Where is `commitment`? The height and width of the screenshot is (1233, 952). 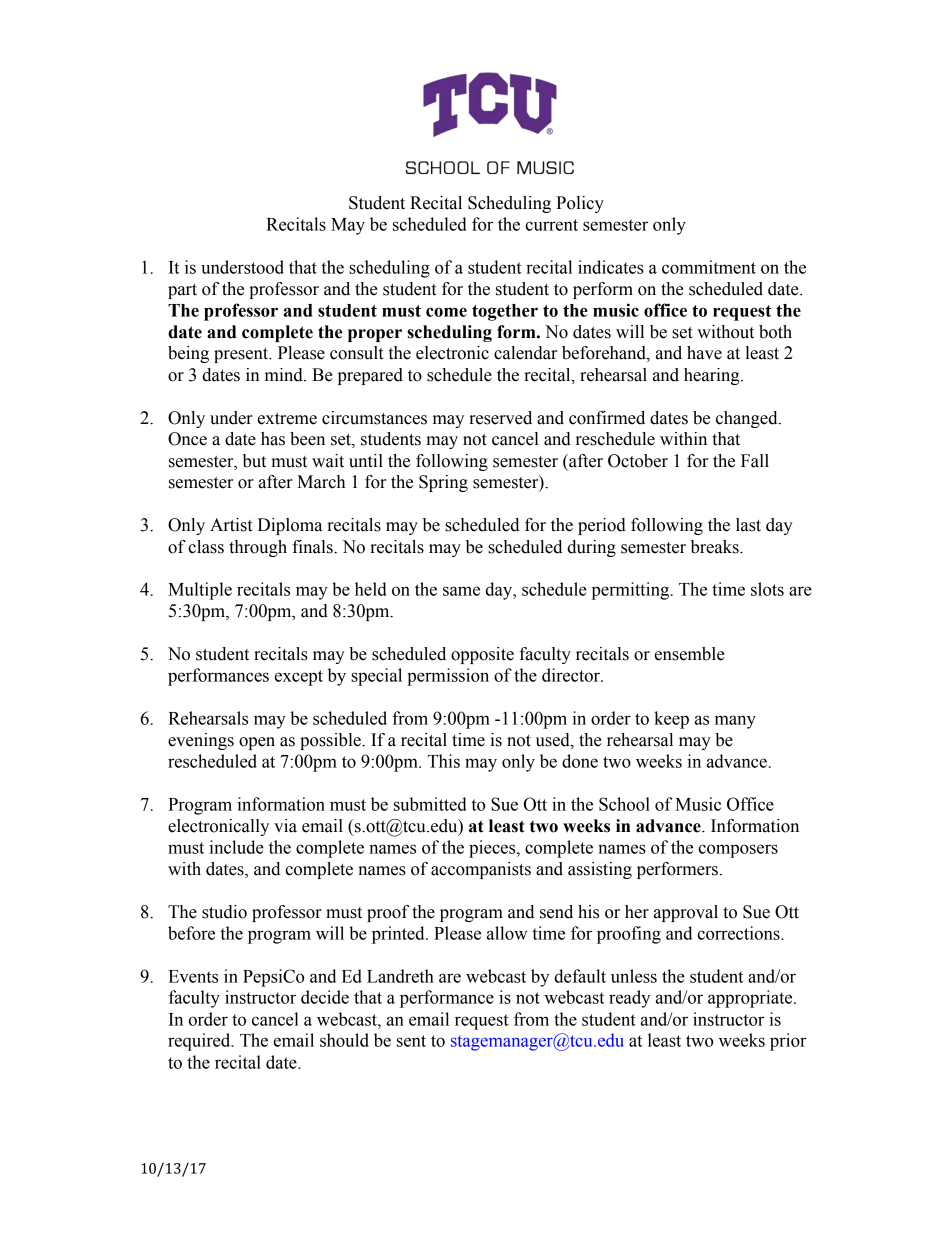 commitment is located at coordinates (709, 267).
